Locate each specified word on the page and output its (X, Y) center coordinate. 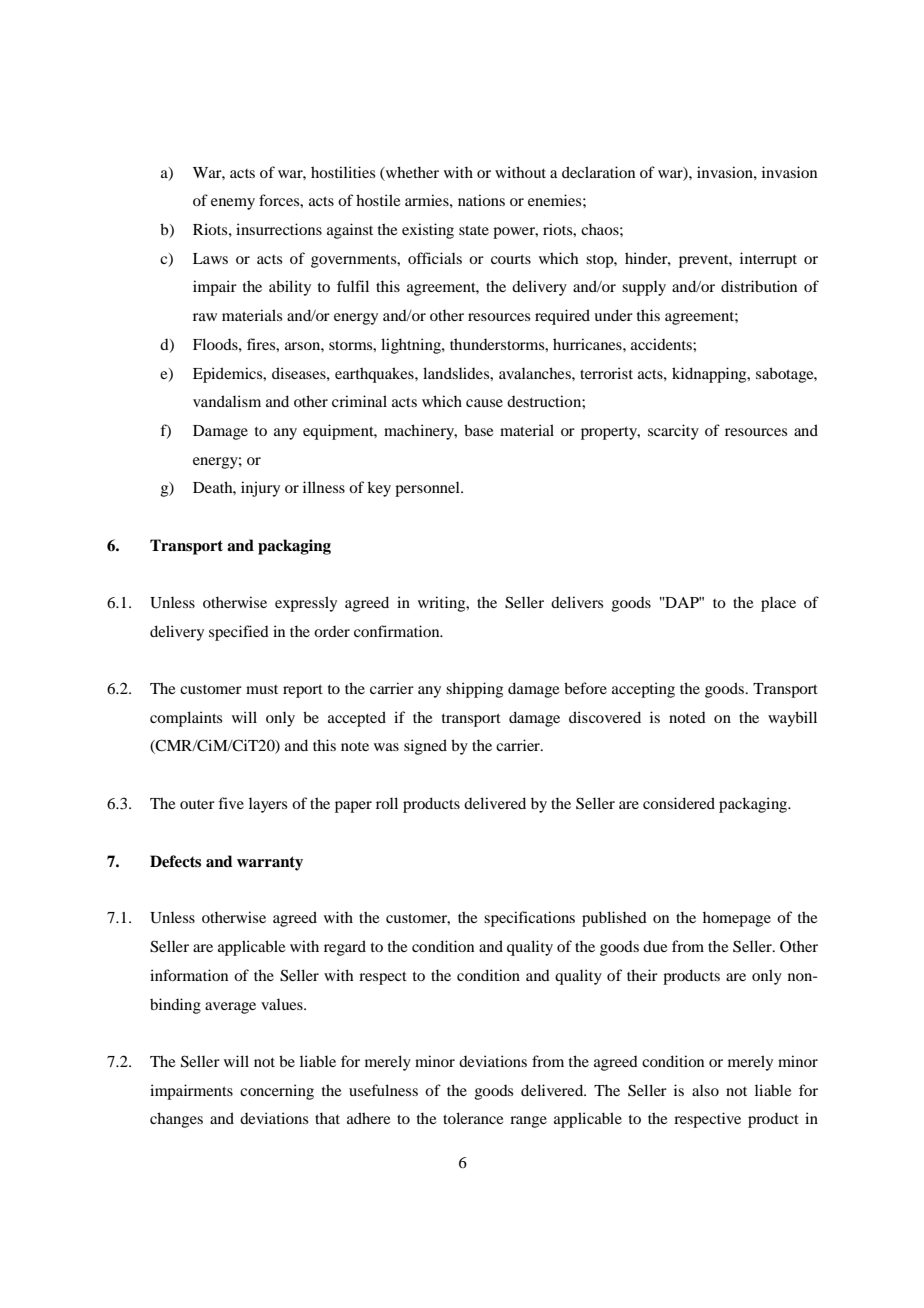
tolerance (473, 1118)
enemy (233, 204)
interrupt (768, 260)
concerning (277, 1092)
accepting (643, 690)
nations (481, 200)
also (705, 1090)
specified (239, 633)
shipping (474, 690)
